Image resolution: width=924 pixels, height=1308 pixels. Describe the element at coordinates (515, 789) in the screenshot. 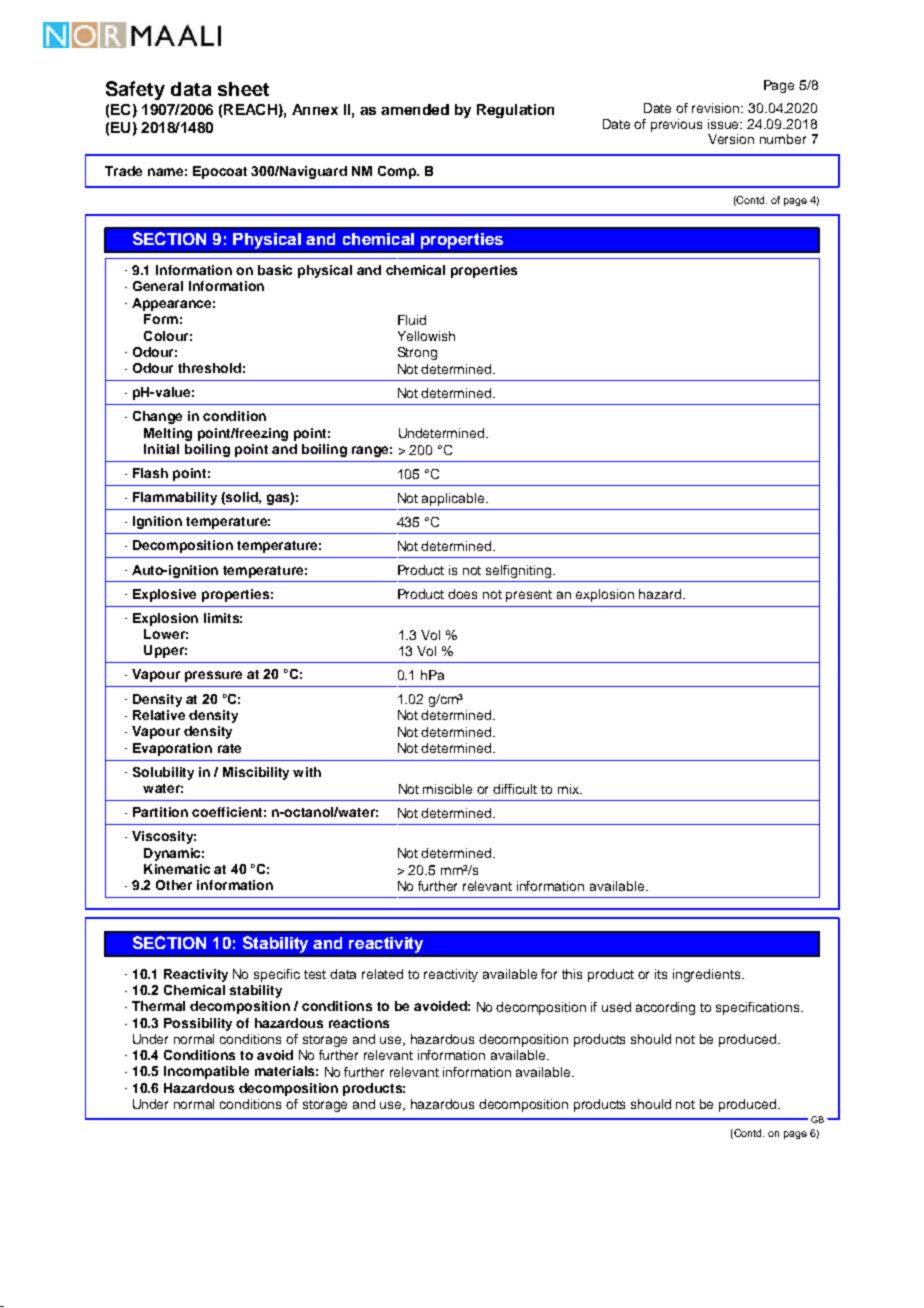

I see `difficult` at that location.
